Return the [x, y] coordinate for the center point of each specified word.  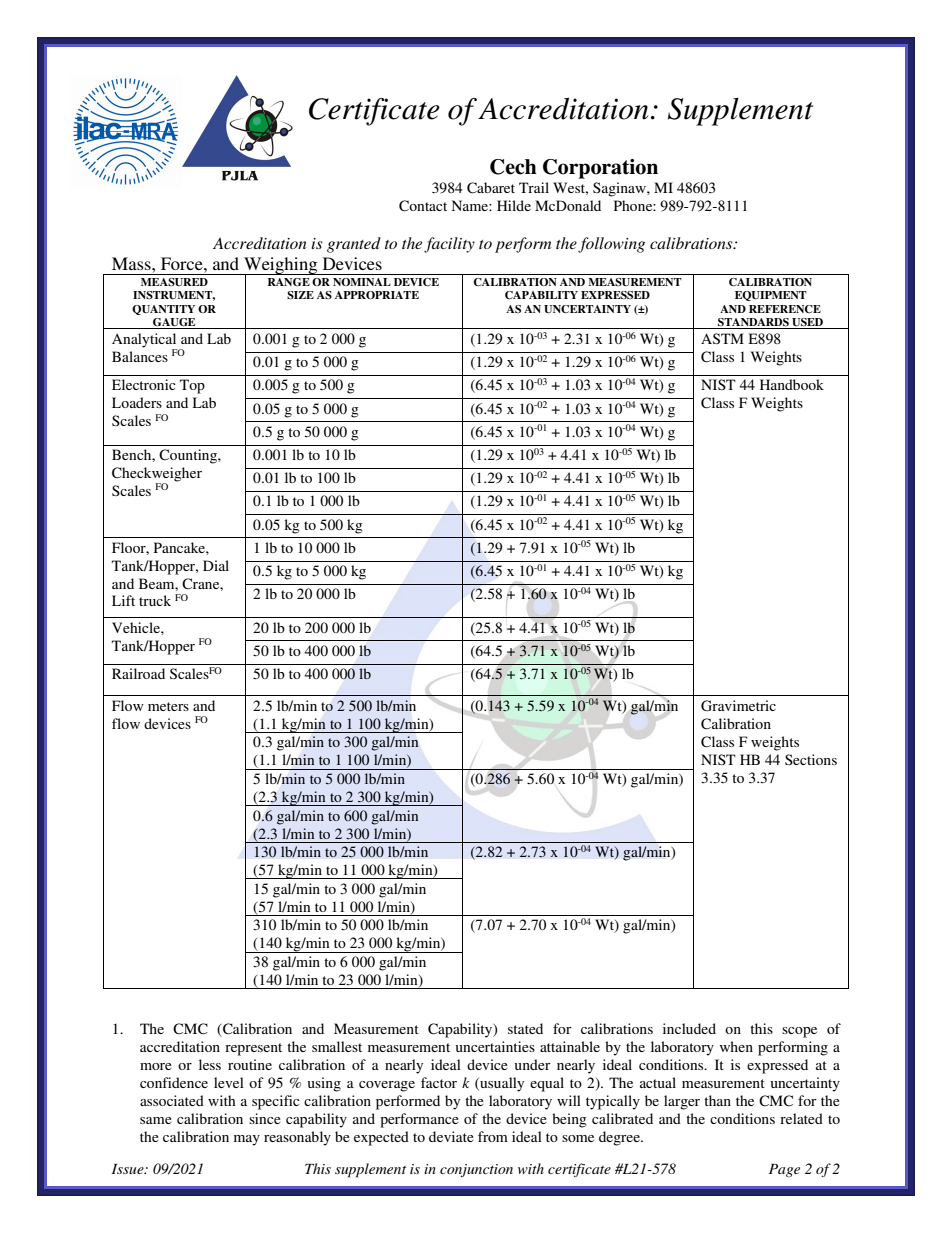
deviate [451, 1136]
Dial [216, 565]
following [611, 245]
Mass [132, 263]
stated [525, 1028]
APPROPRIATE [377, 295]
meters [168, 706]
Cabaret [491, 188]
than [717, 1100]
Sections [811, 759]
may [247, 1140]
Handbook [792, 384]
